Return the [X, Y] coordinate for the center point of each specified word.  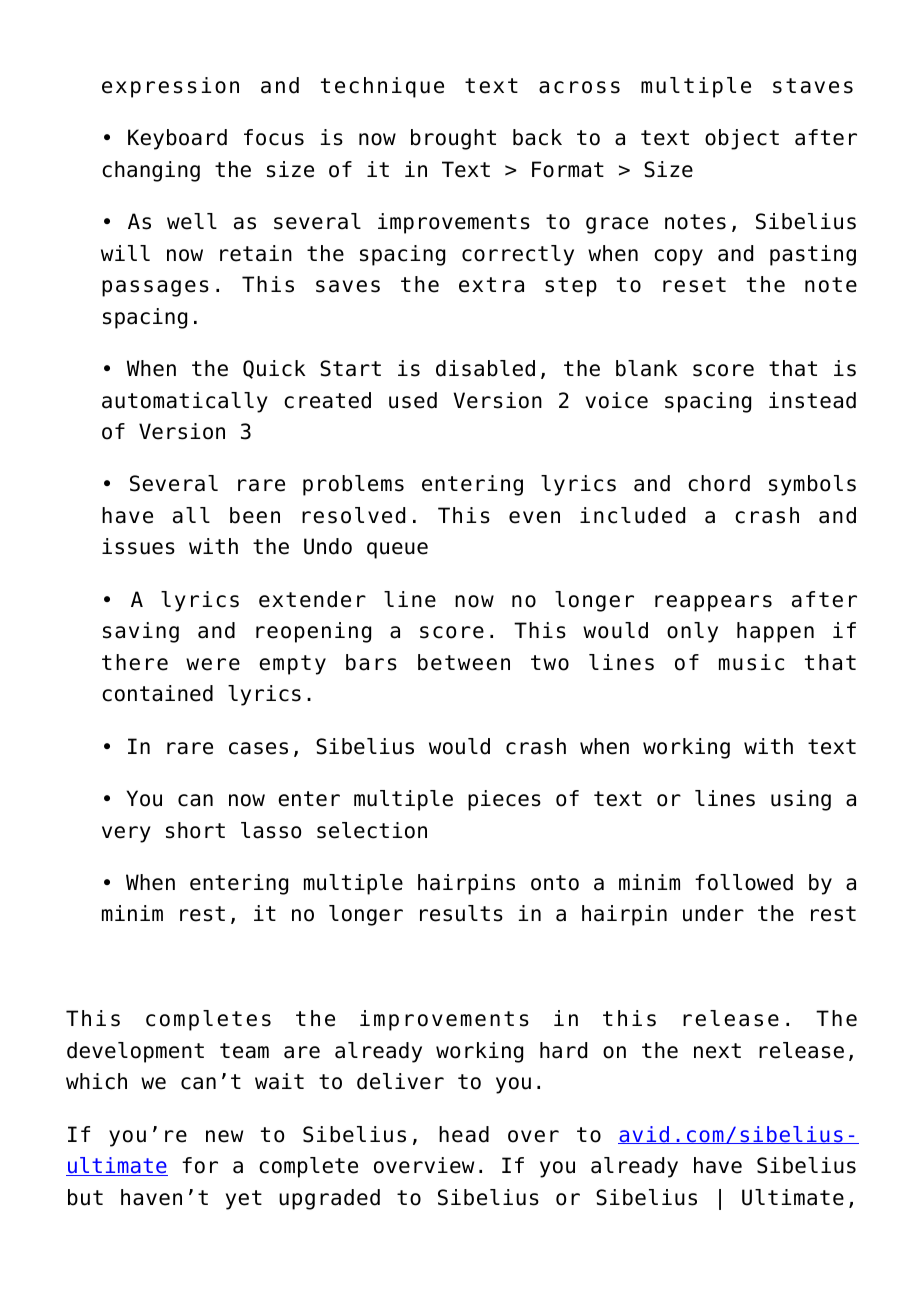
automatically [185, 402]
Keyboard [177, 139]
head [464, 1134]
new [224, 1136]
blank [647, 368]
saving [141, 632]
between [464, 662]
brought [453, 139]
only [692, 632]
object [742, 139]
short [195, 830]
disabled [485, 368]
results [461, 913]
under [713, 913]
